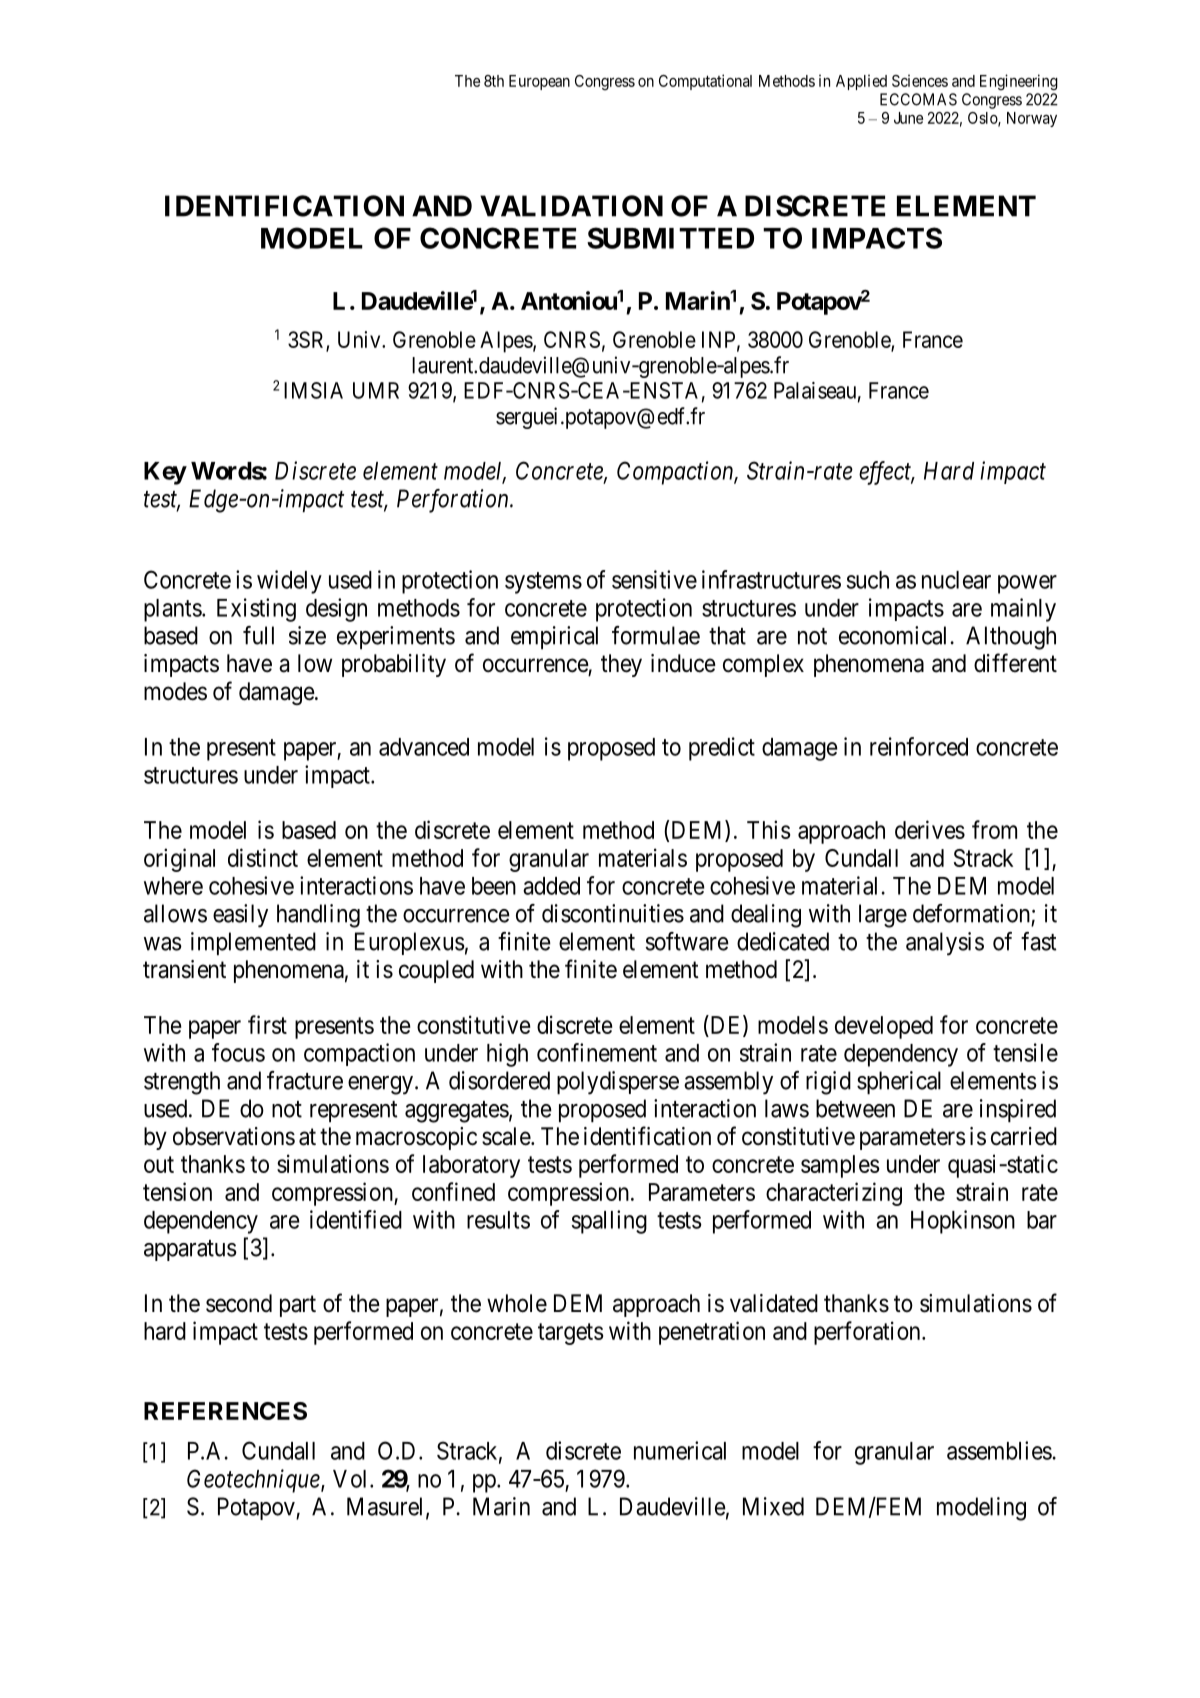 This image has height=1698, width=1200. What do you see at coordinates (352, 1479) in the image?
I see `Vol` at bounding box center [352, 1479].
